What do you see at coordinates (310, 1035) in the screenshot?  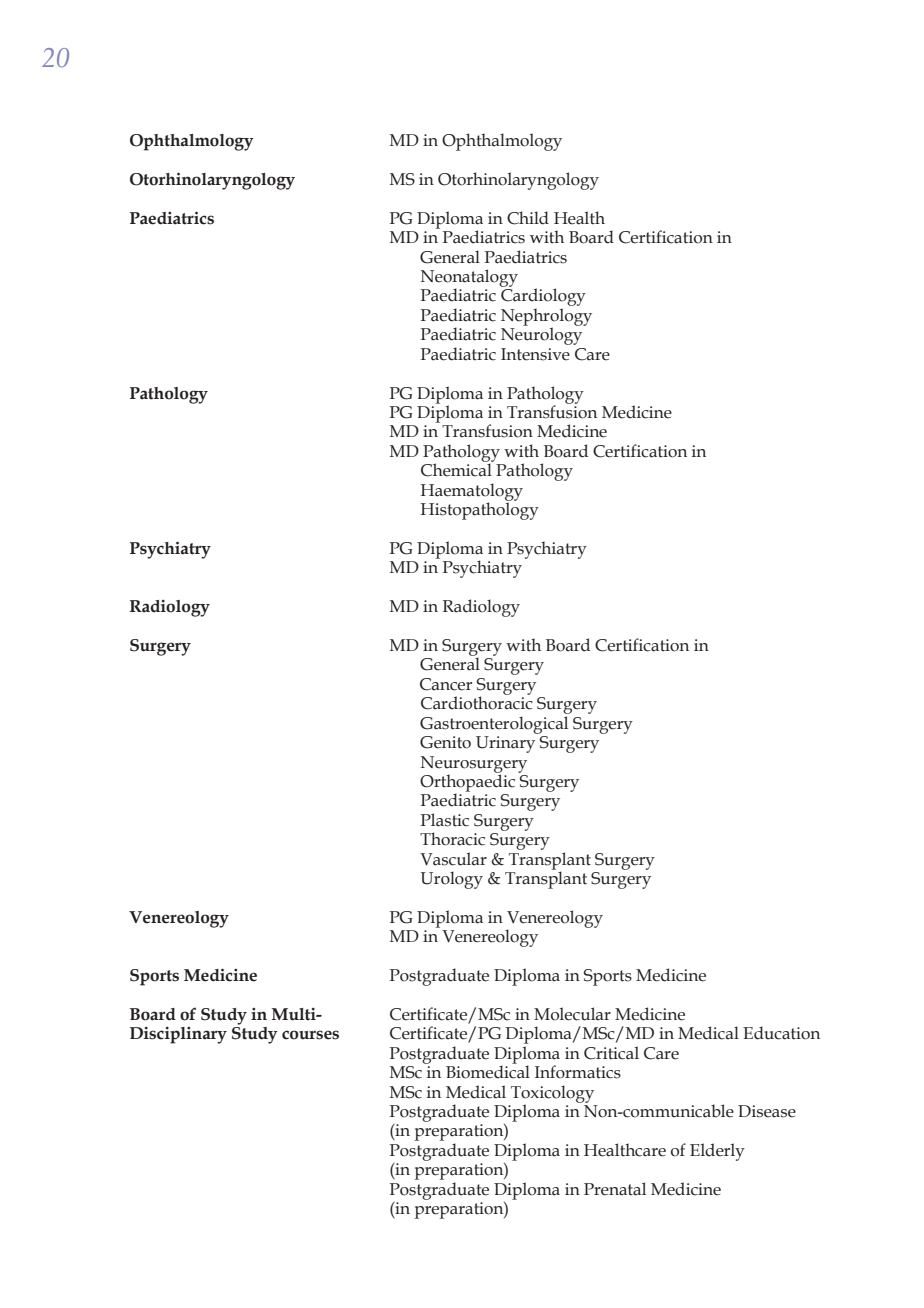 I see `courses` at bounding box center [310, 1035].
